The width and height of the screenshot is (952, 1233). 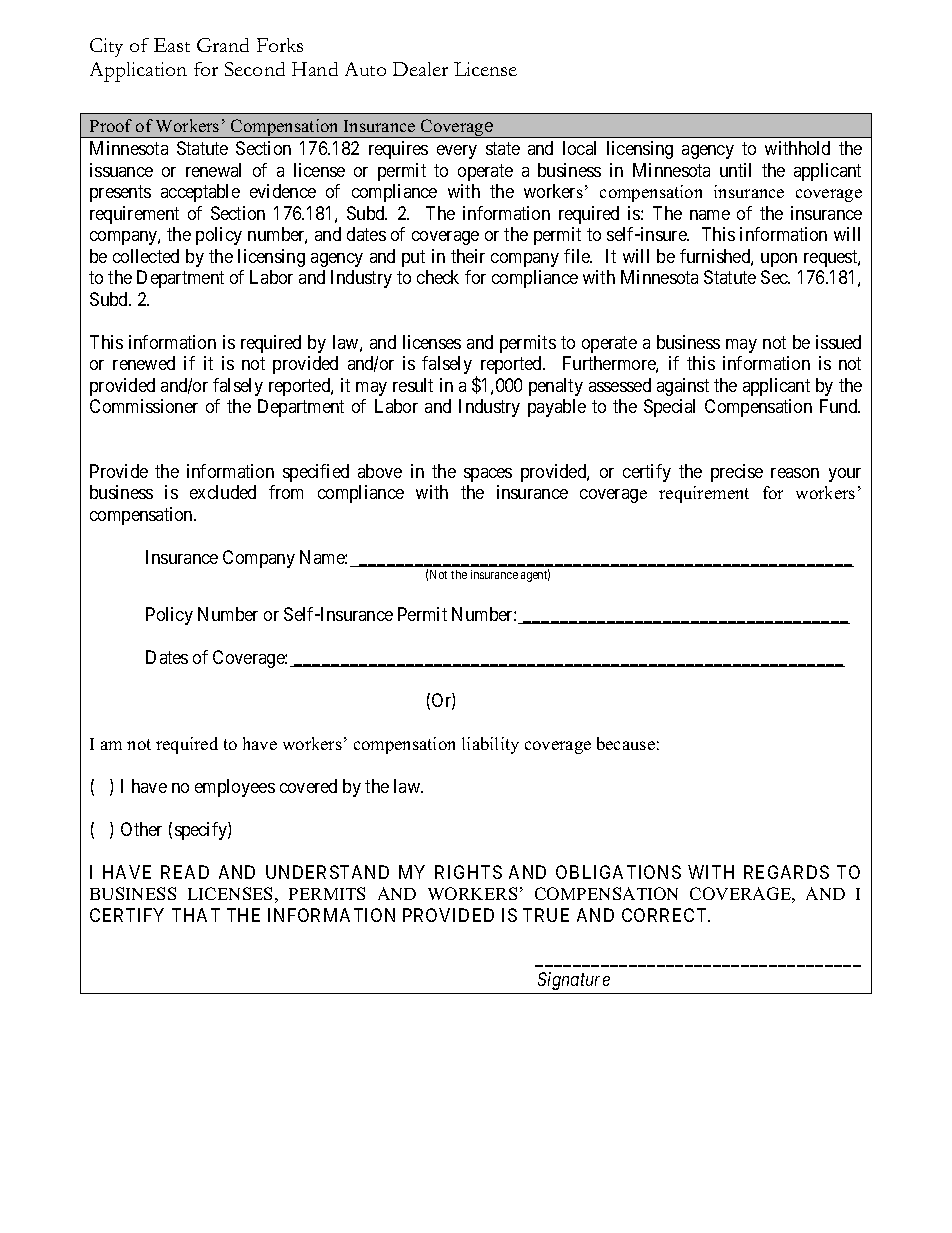 I want to click on state, so click(x=503, y=149).
